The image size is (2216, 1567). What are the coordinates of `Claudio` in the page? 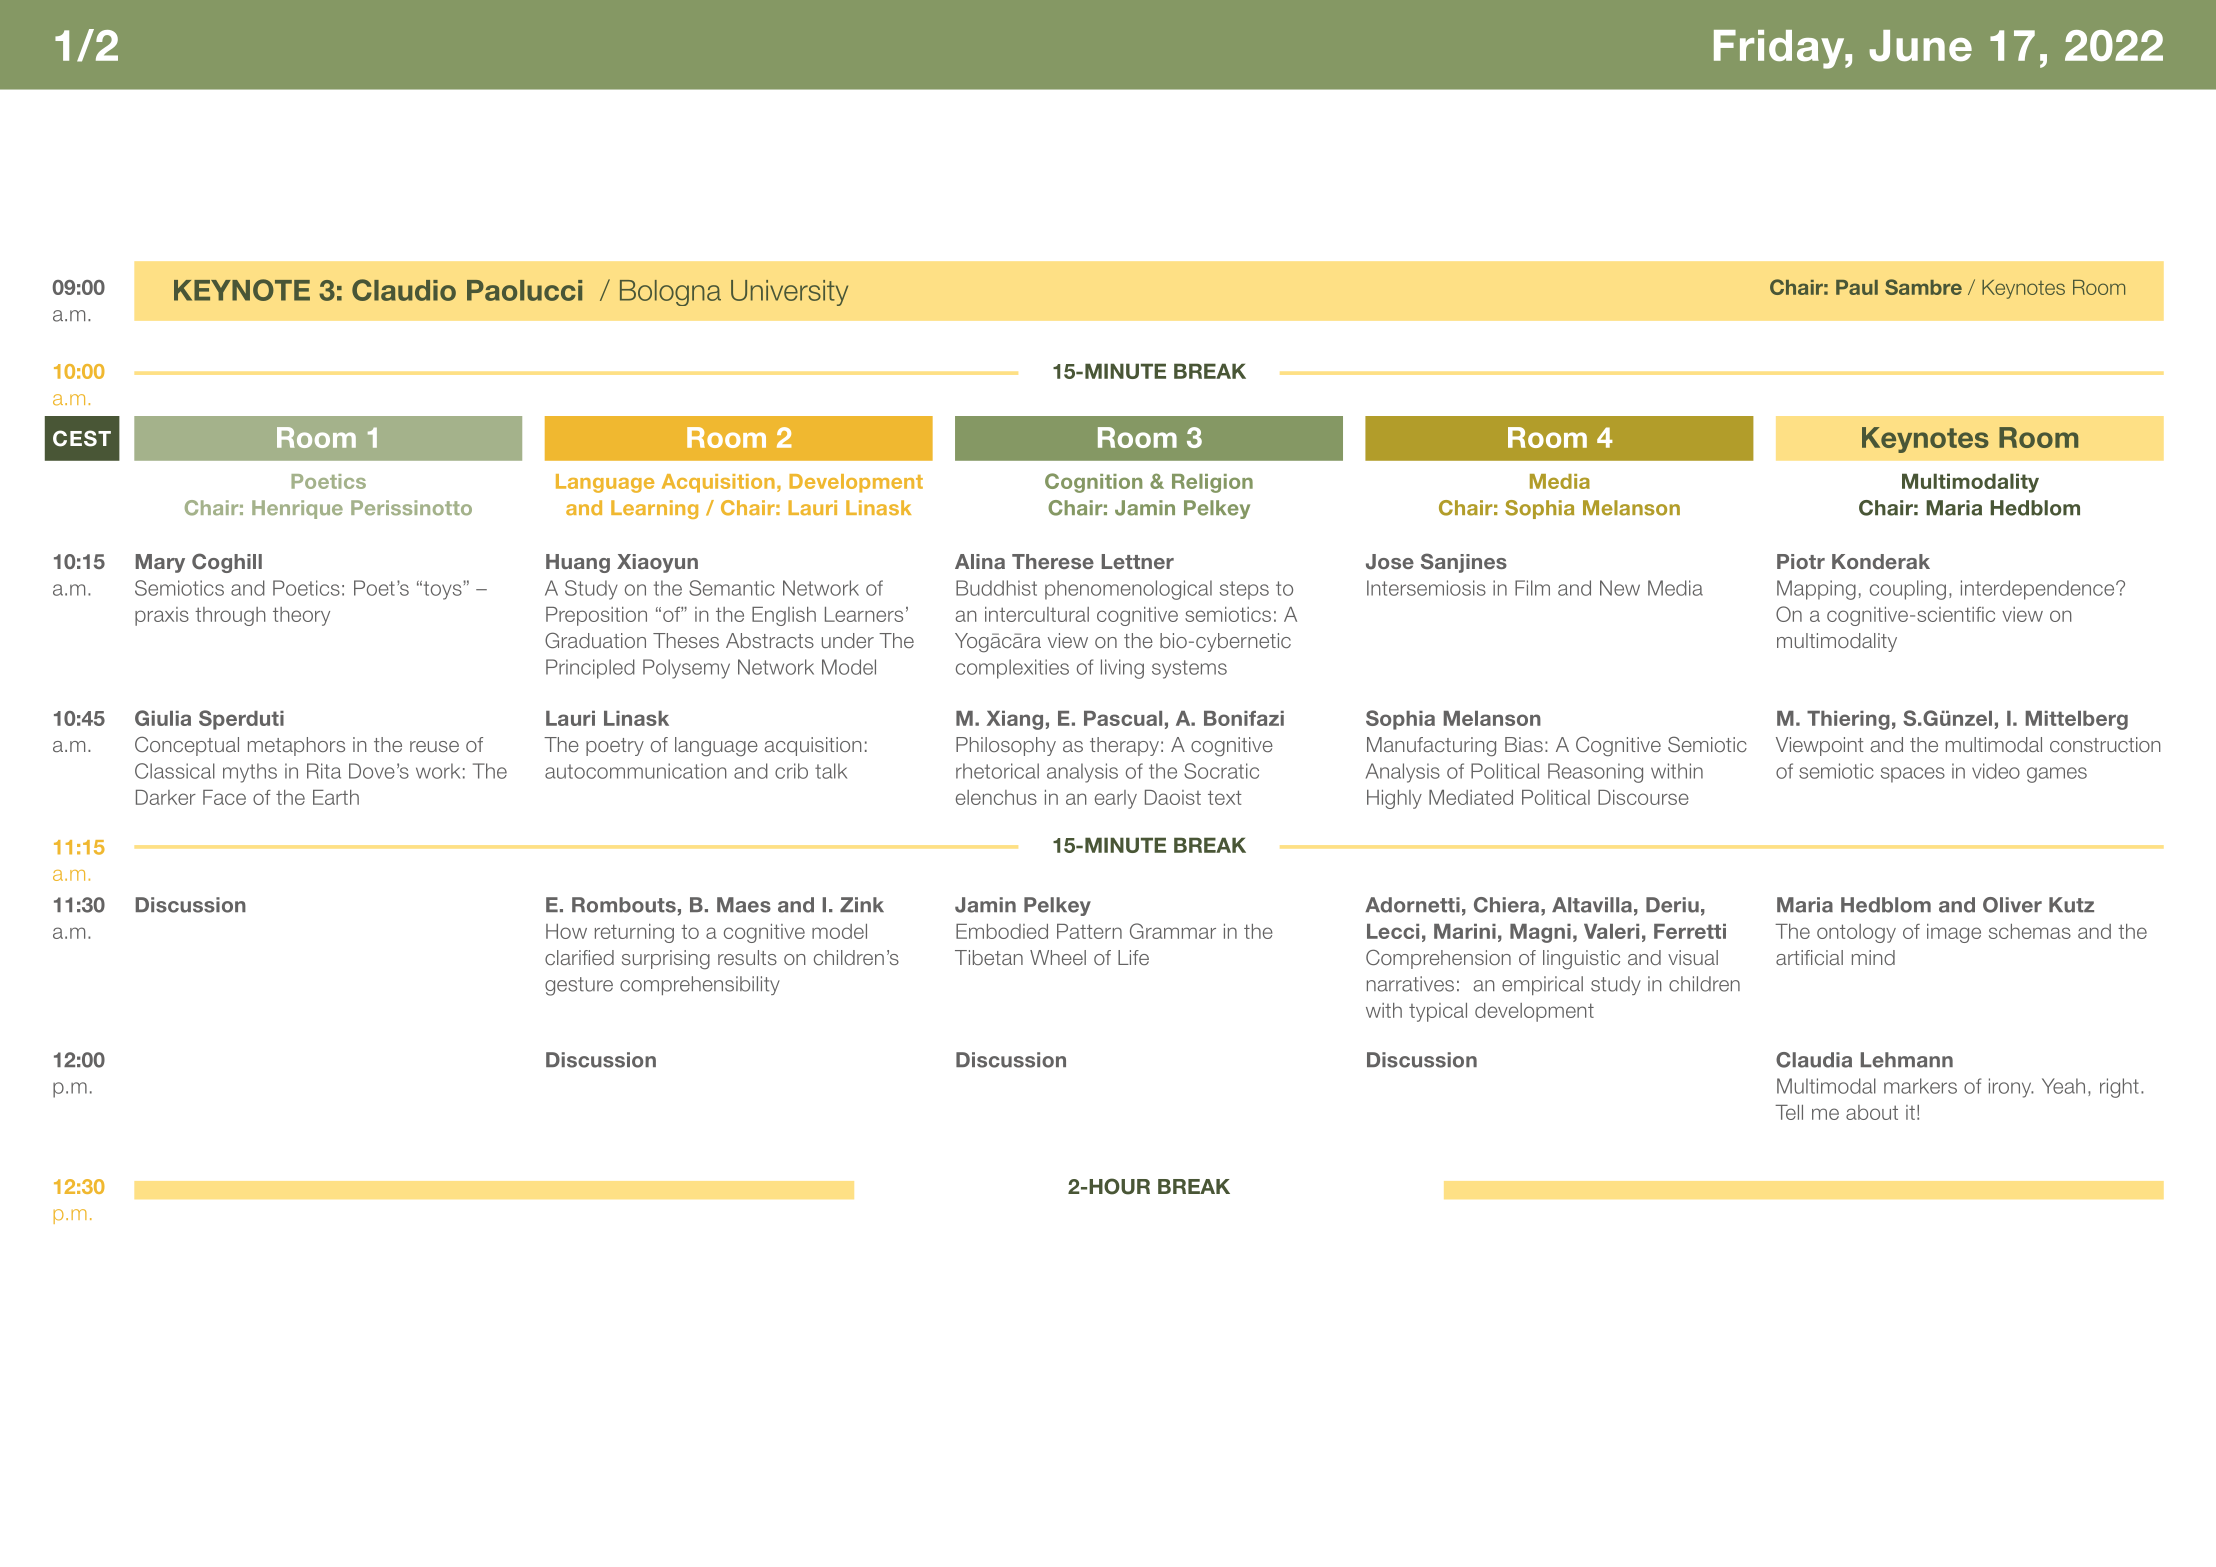 It's located at (404, 290).
